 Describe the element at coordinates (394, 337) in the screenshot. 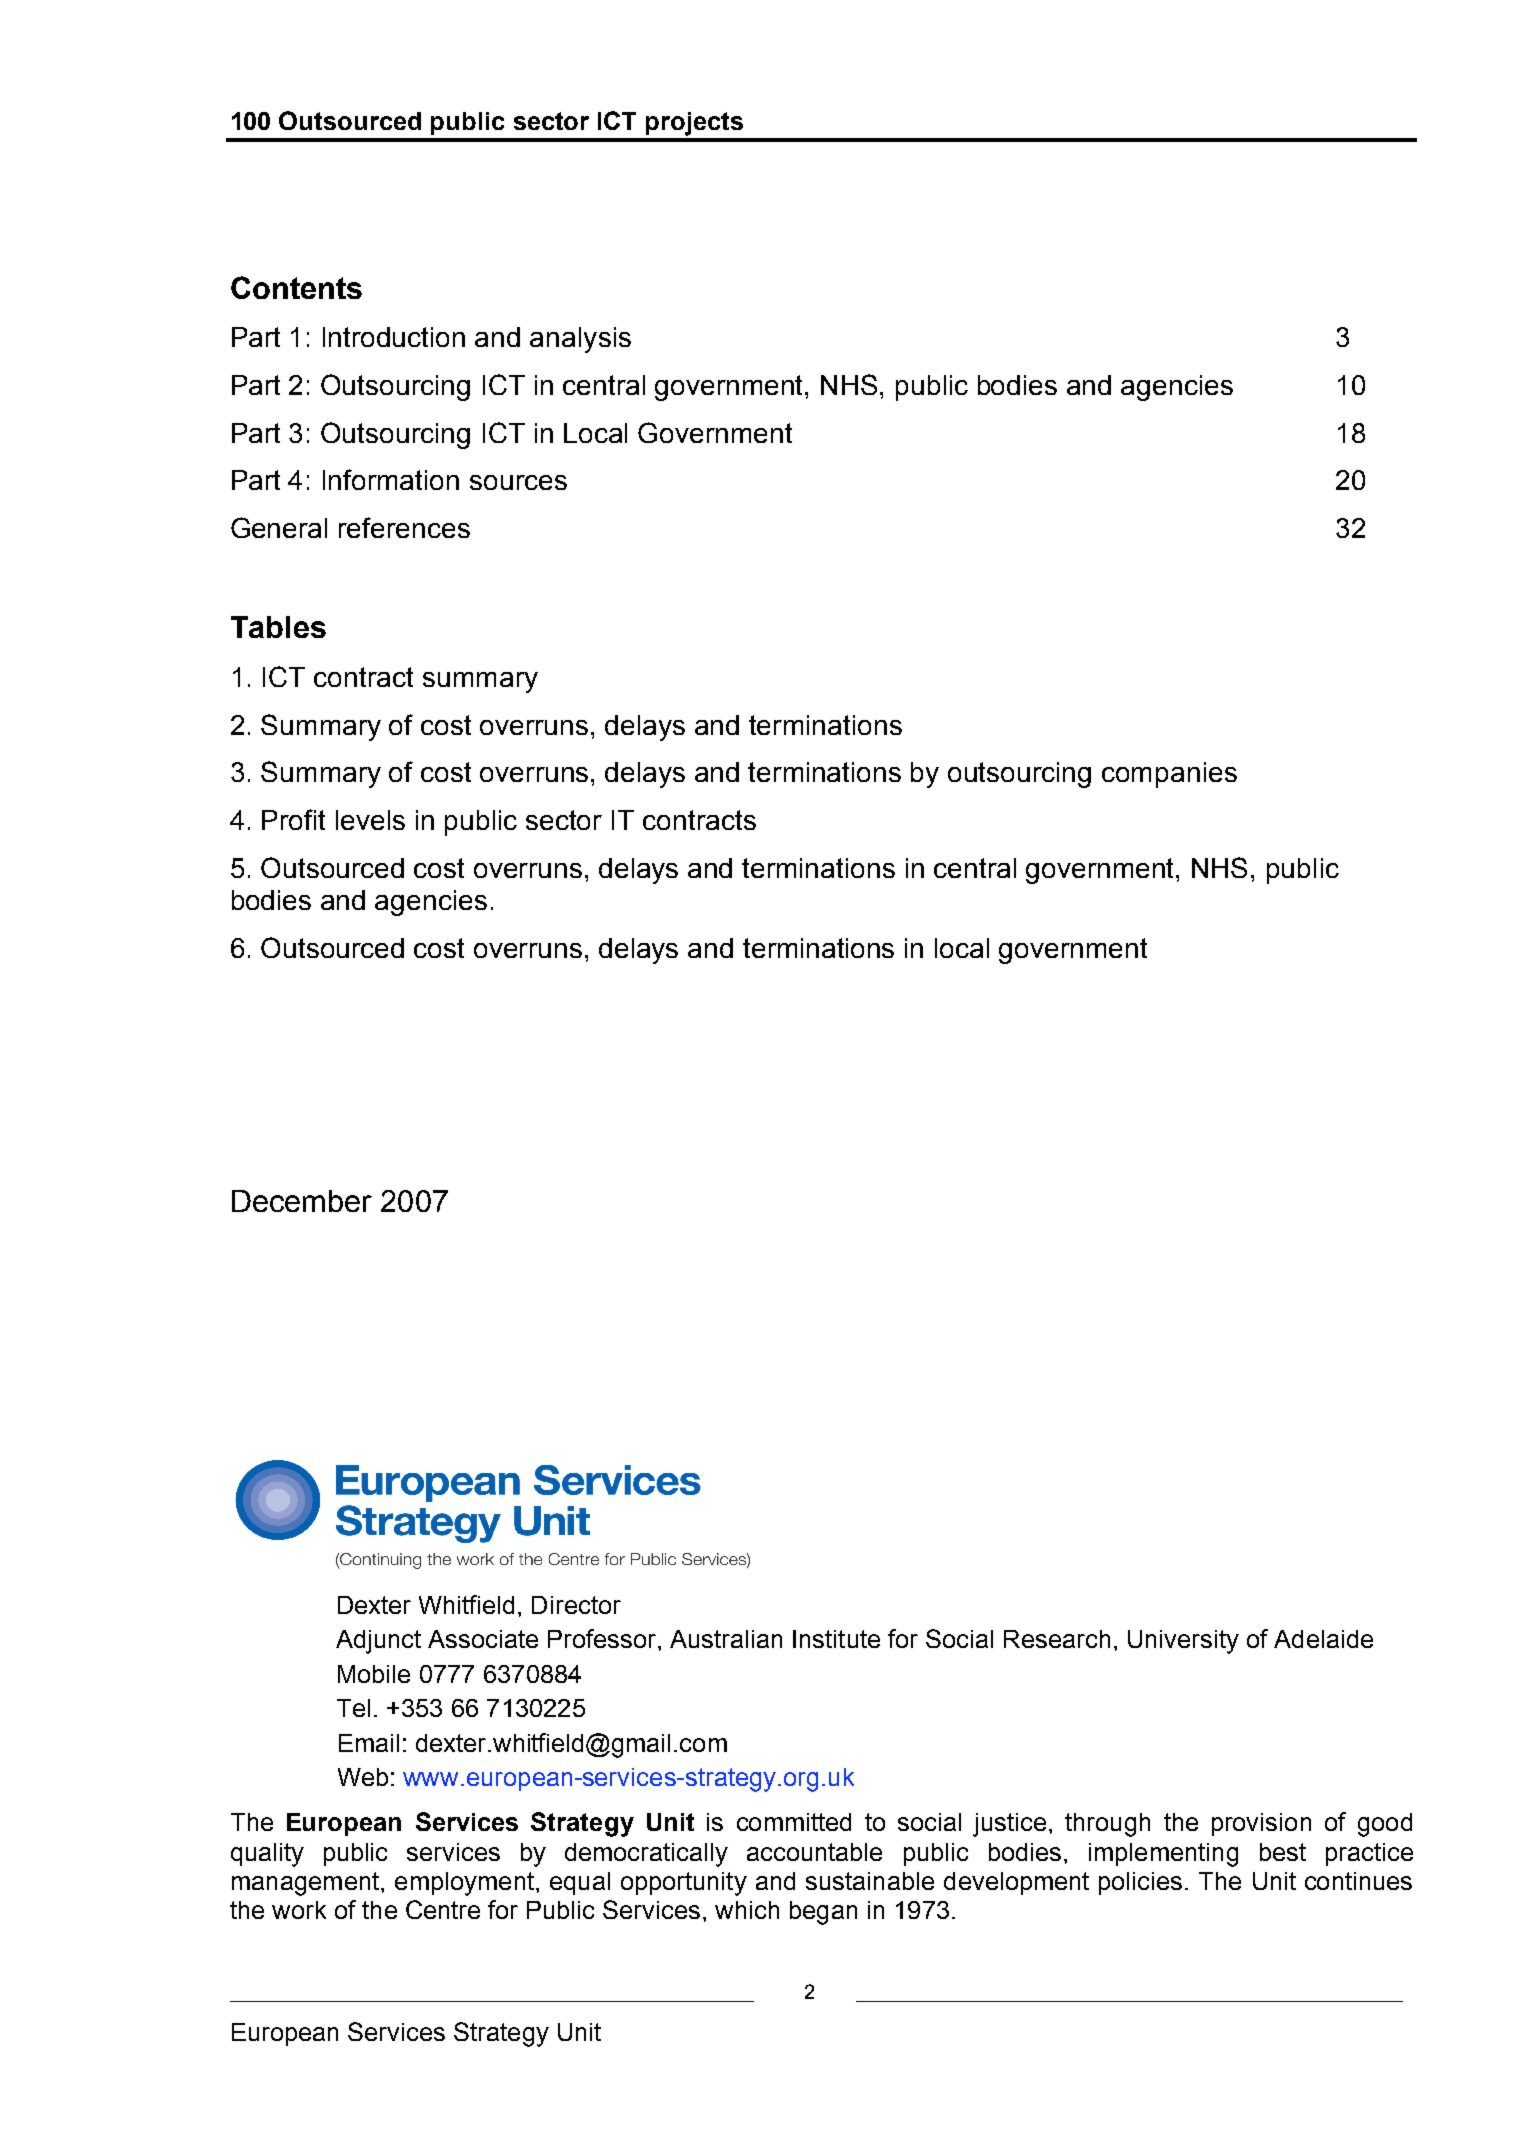

I see `Introduction` at that location.
